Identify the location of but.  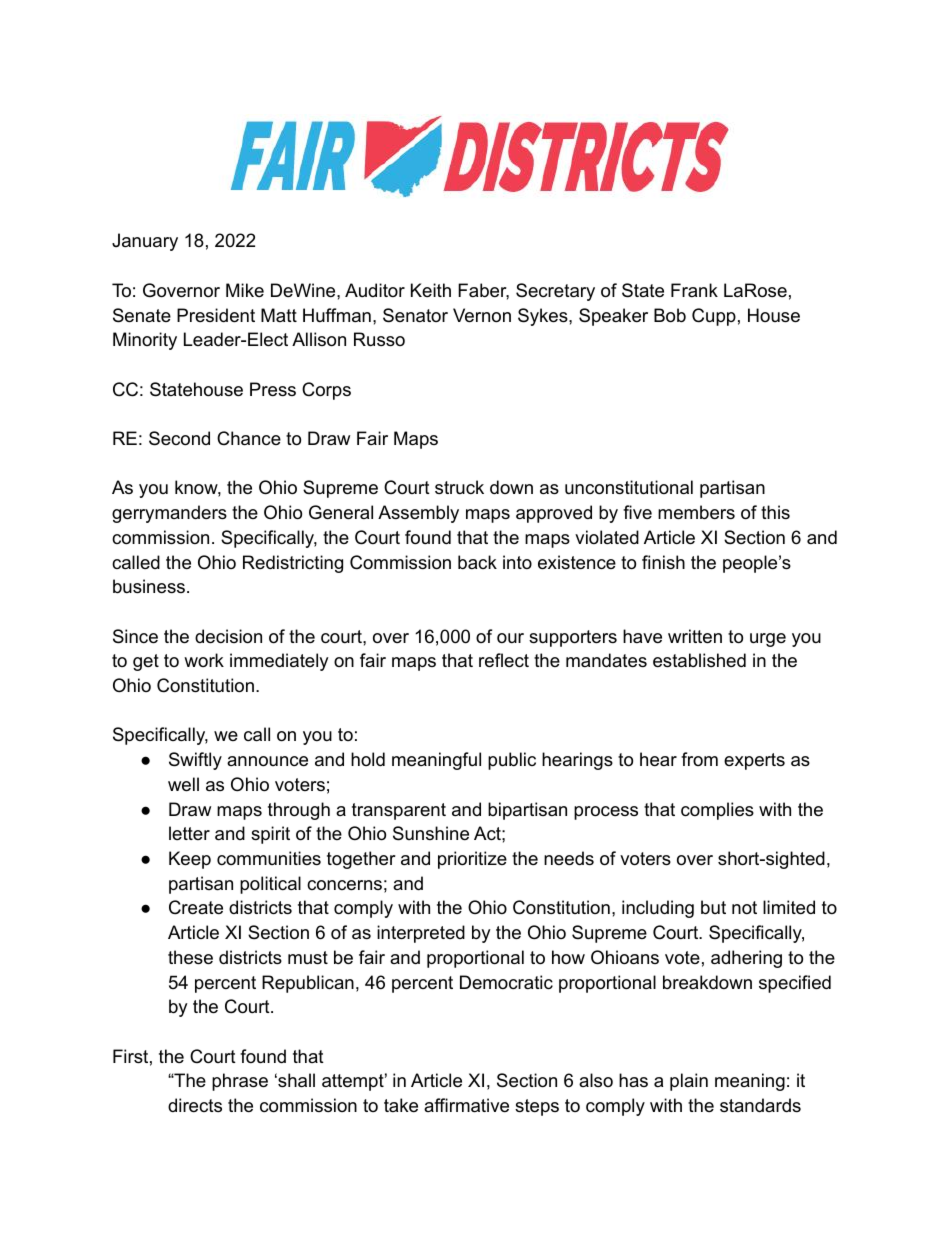
(713, 907).
